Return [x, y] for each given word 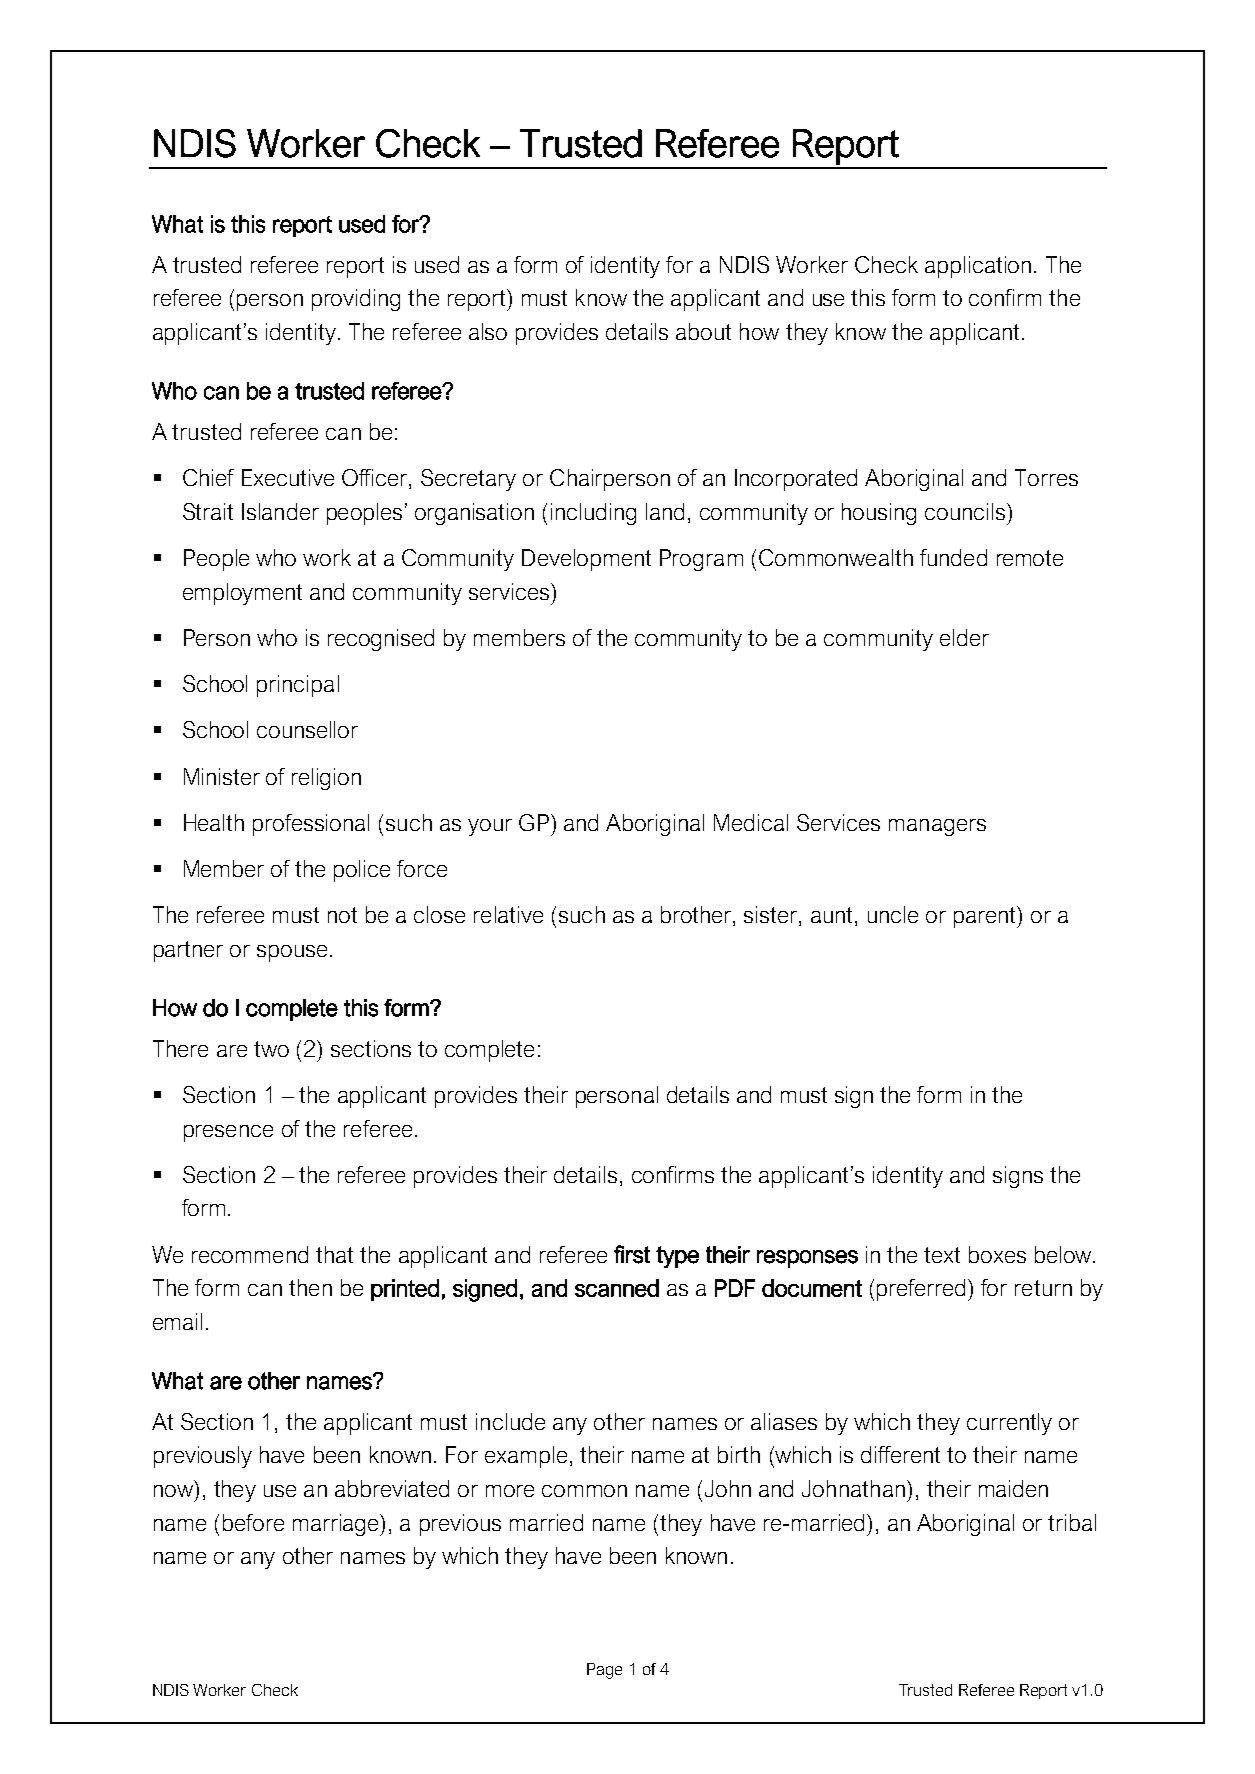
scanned [617, 1288]
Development [586, 560]
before [253, 1522]
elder [964, 637]
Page [604, 1671]
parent [986, 917]
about [703, 331]
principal [298, 686]
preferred [923, 1290]
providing [356, 300]
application [978, 267]
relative [508, 914]
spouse [292, 953]
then [310, 1287]
